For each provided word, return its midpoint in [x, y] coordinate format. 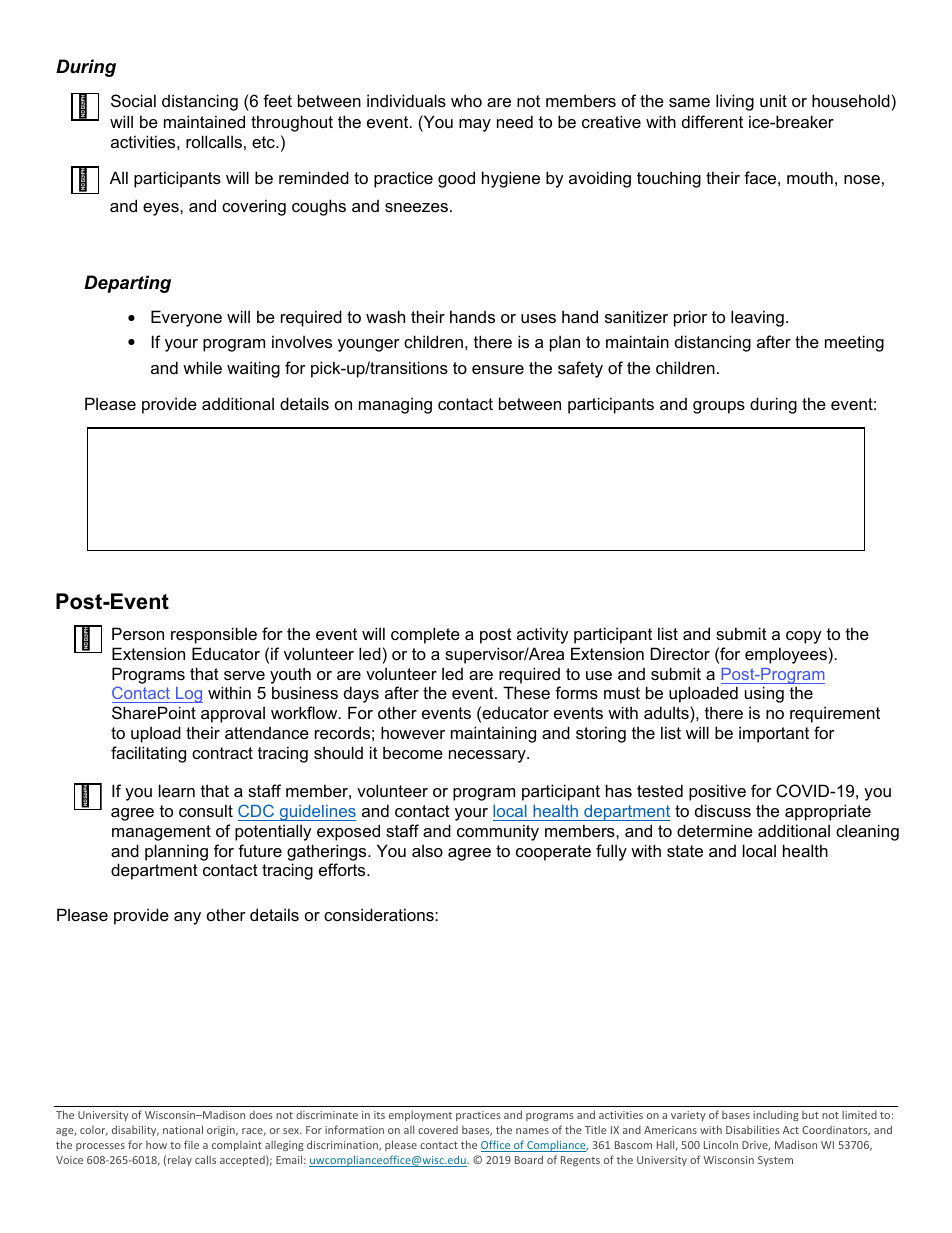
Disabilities [753, 1129]
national [183, 1129]
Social [133, 100]
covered [438, 1130]
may [475, 125]
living [735, 102]
